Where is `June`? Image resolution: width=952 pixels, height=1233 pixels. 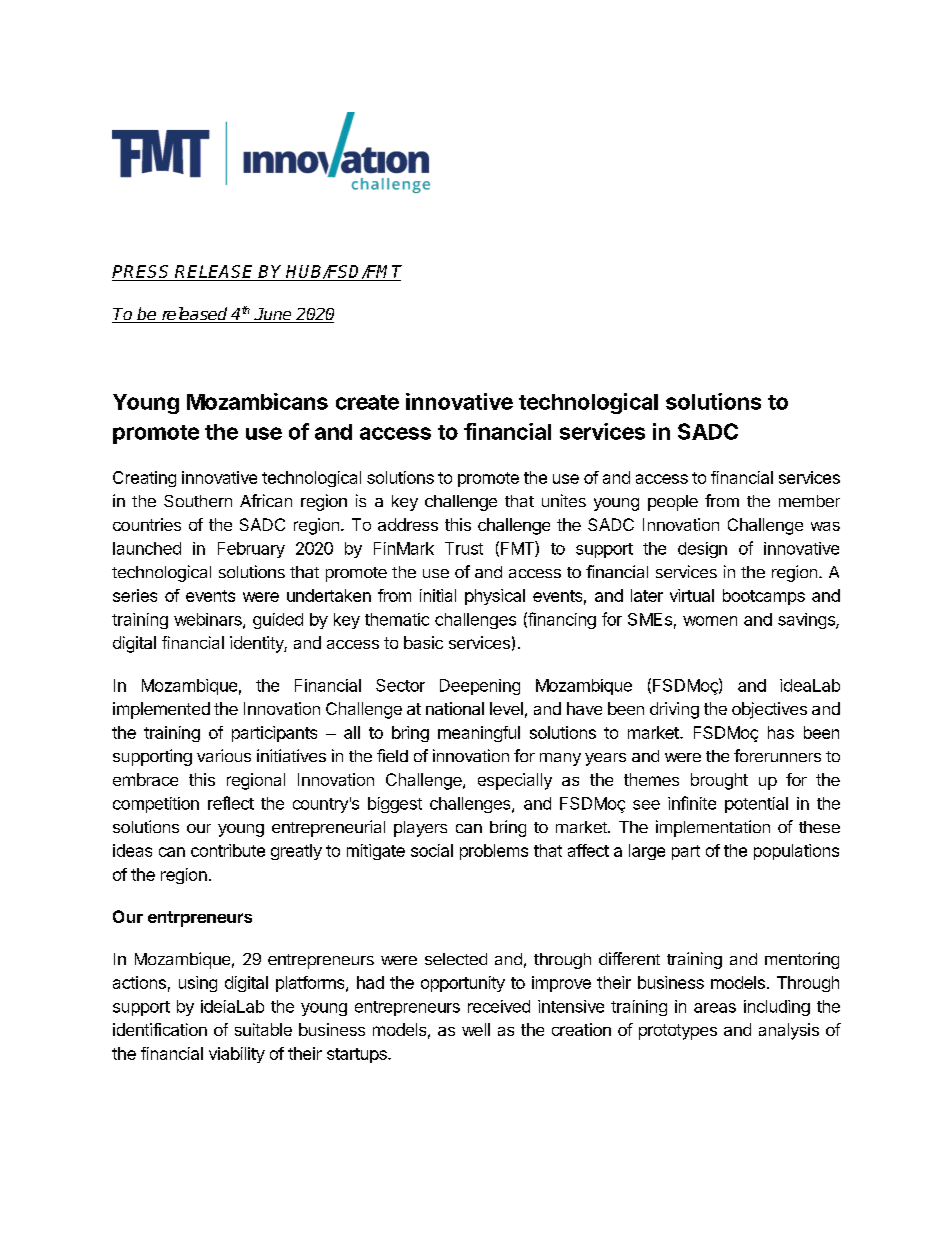 June is located at coordinates (273, 315).
